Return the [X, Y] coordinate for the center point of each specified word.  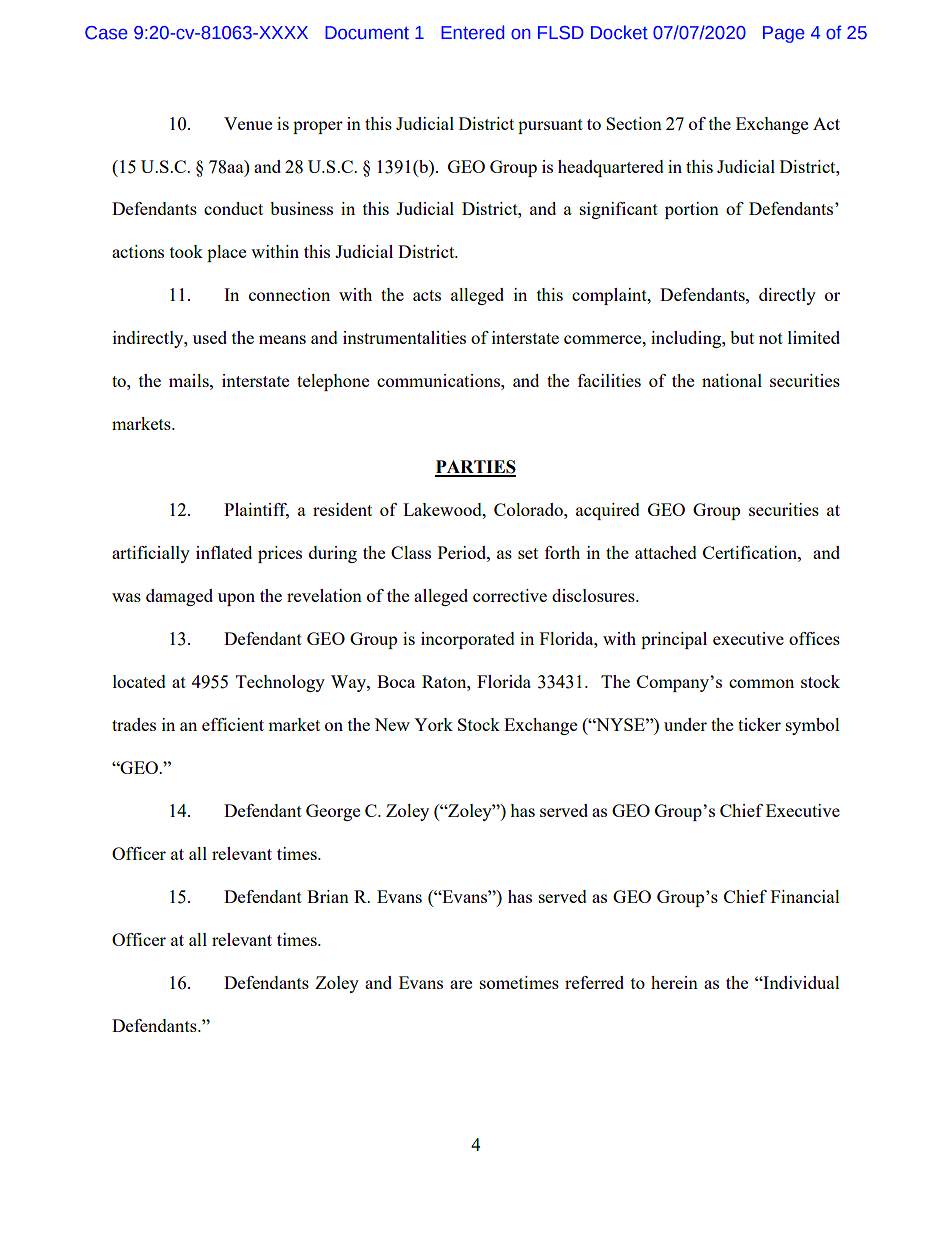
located [139, 681]
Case [106, 33]
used [210, 337]
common [761, 683]
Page [784, 34]
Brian [328, 896]
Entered [473, 32]
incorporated [468, 640]
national [732, 380]
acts [427, 295]
